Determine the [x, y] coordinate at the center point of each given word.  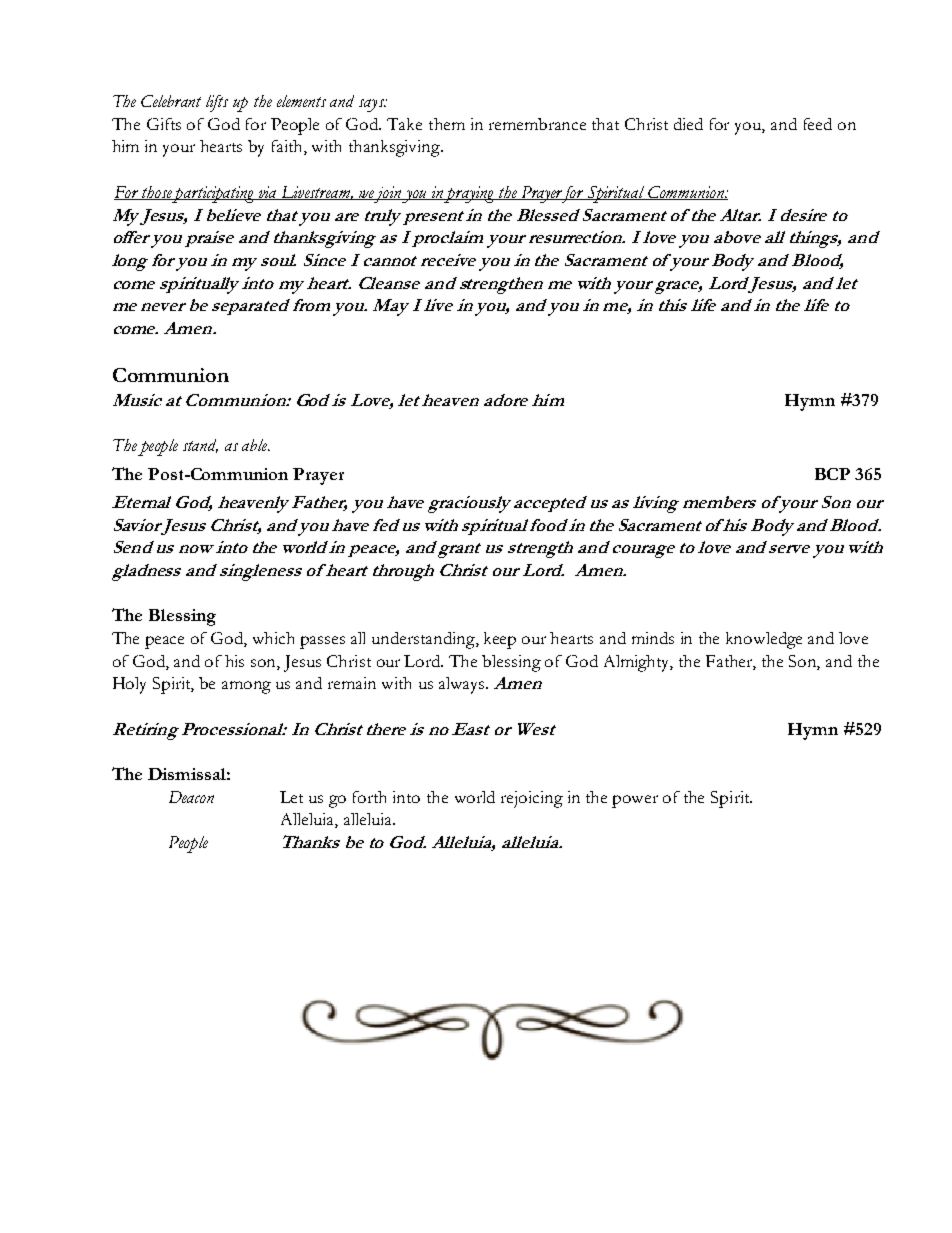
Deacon [191, 797]
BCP [832, 474]
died [688, 124]
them [447, 124]
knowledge [764, 640]
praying [470, 194]
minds [653, 638]
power [635, 801]
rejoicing [532, 799]
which [273, 638]
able [256, 445]
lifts [217, 103]
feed [818, 124]
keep [500, 640]
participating [215, 194]
